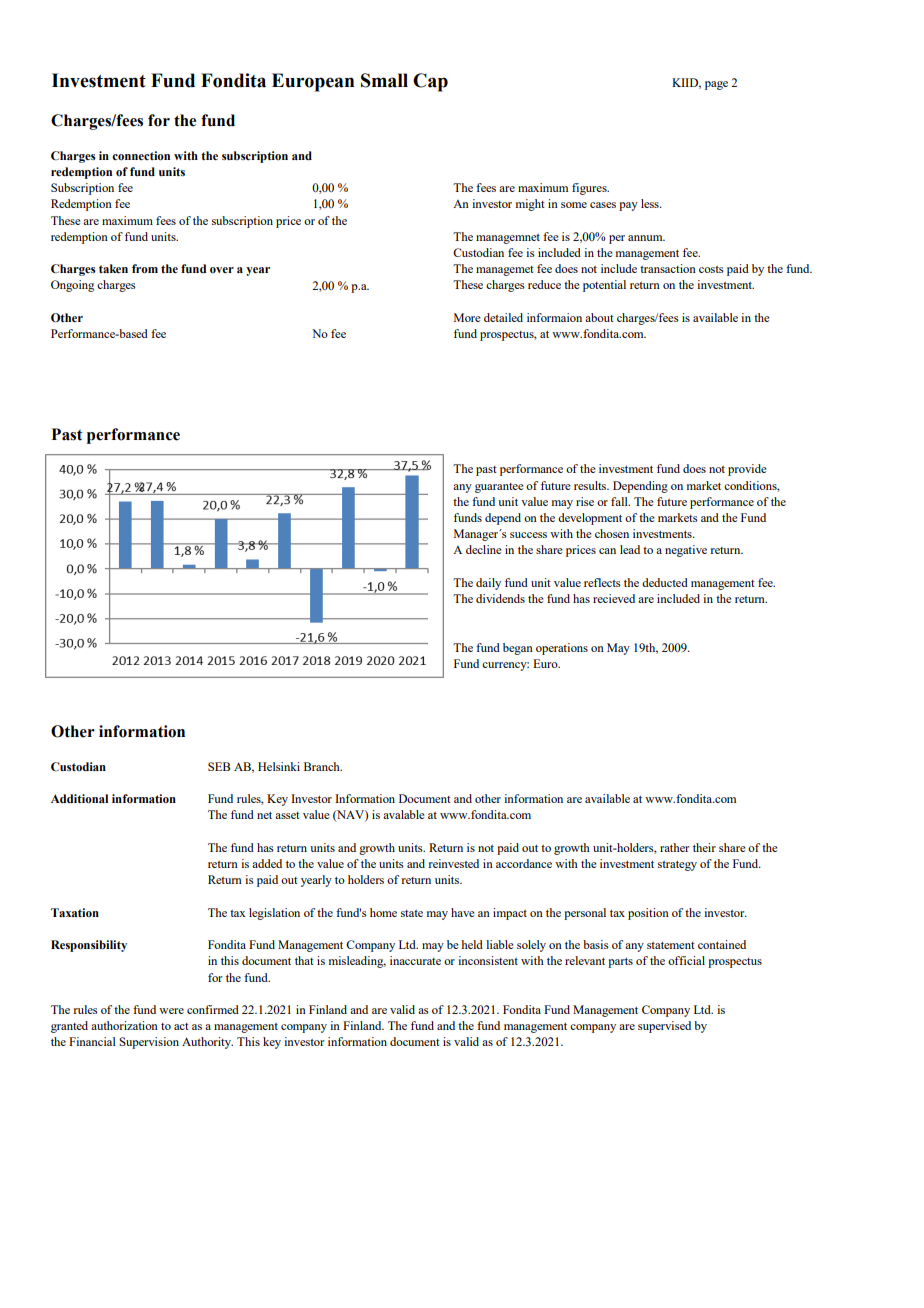 This document has width=924, height=1308. I want to click on were, so click(171, 1011).
